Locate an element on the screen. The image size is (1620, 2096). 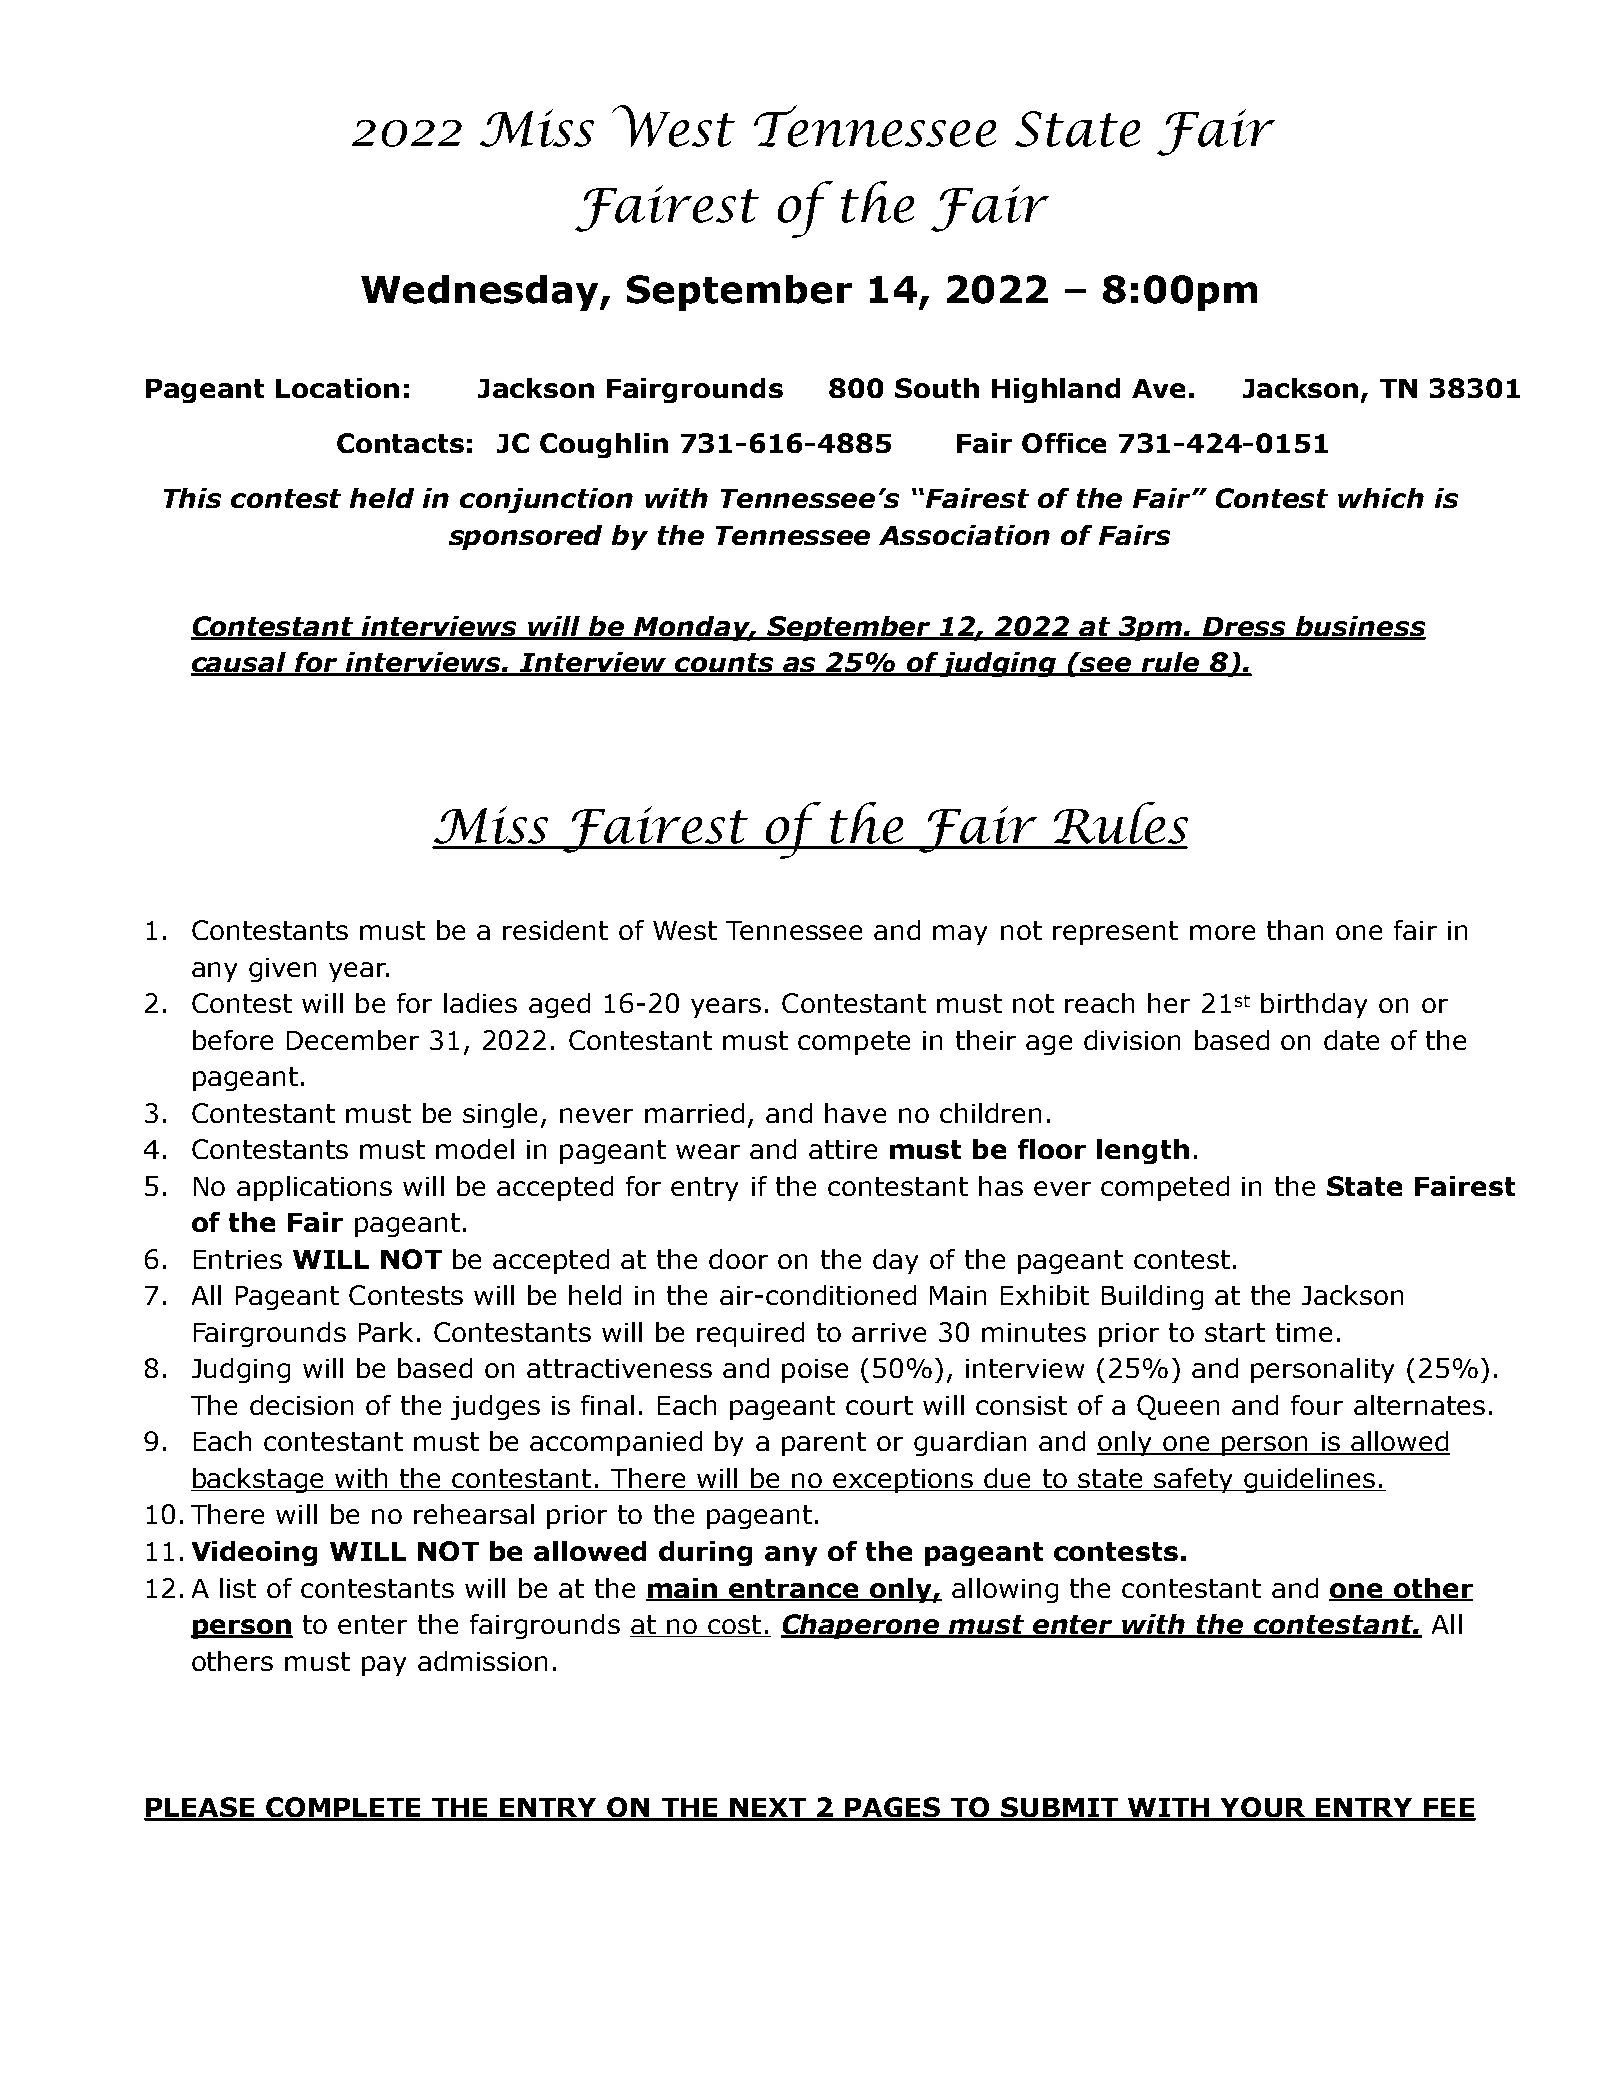
December is located at coordinates (353, 1040).
